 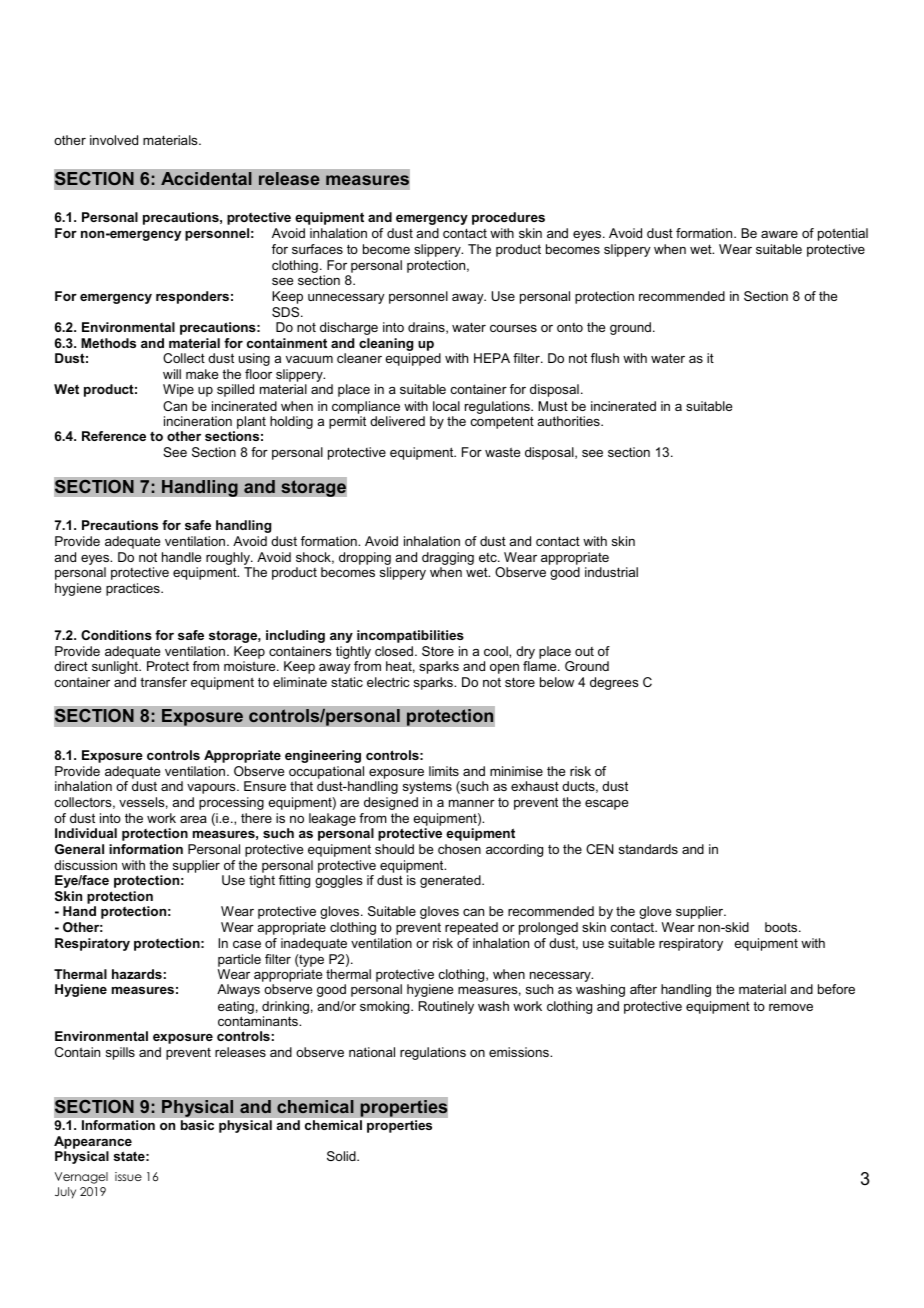 I want to click on chosen, so click(x=459, y=849).
